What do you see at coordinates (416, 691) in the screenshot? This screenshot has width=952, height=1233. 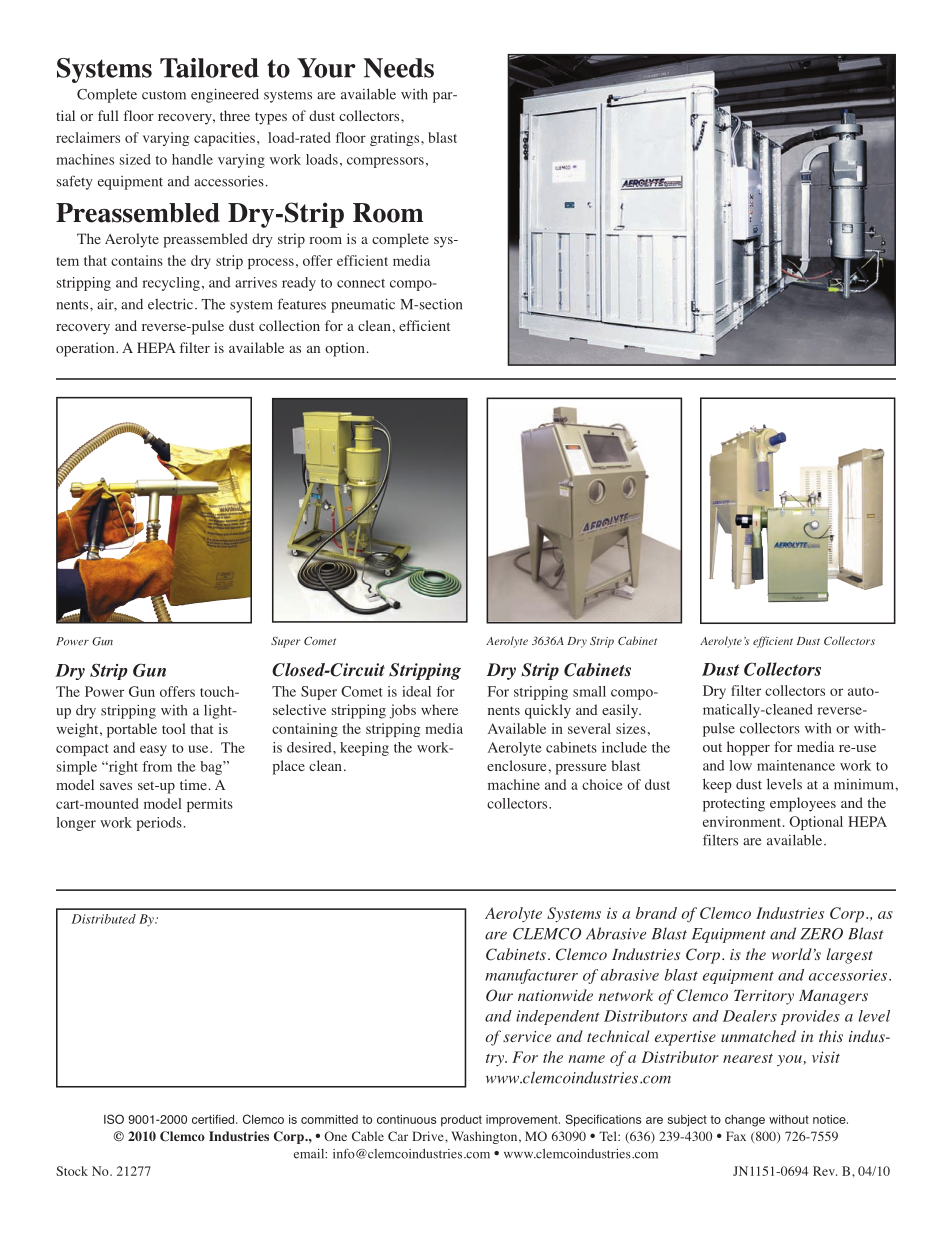 I see `ideal` at bounding box center [416, 691].
